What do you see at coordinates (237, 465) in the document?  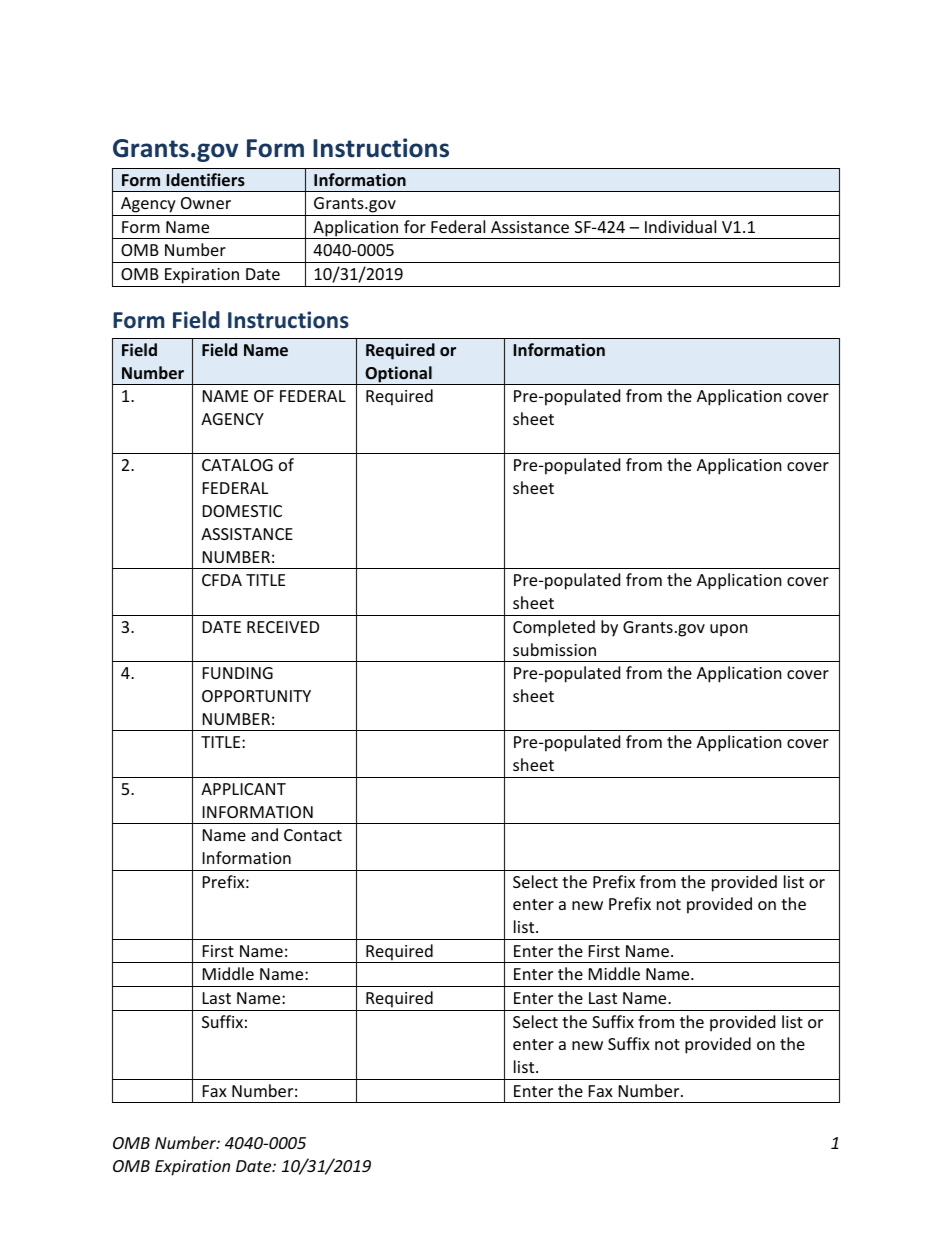 I see `CATALOG` at bounding box center [237, 465].
